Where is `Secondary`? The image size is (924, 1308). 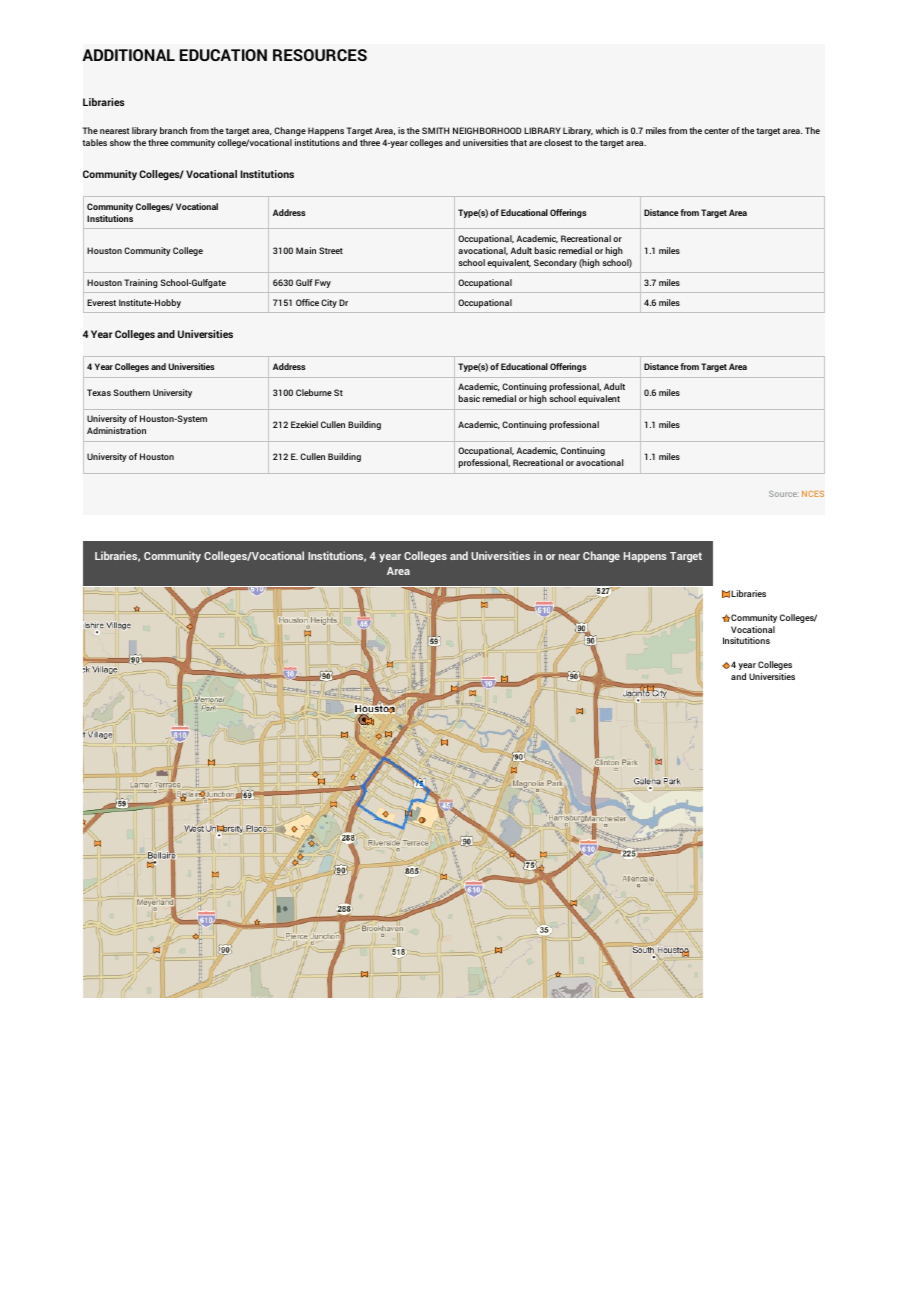
Secondary is located at coordinates (555, 263).
